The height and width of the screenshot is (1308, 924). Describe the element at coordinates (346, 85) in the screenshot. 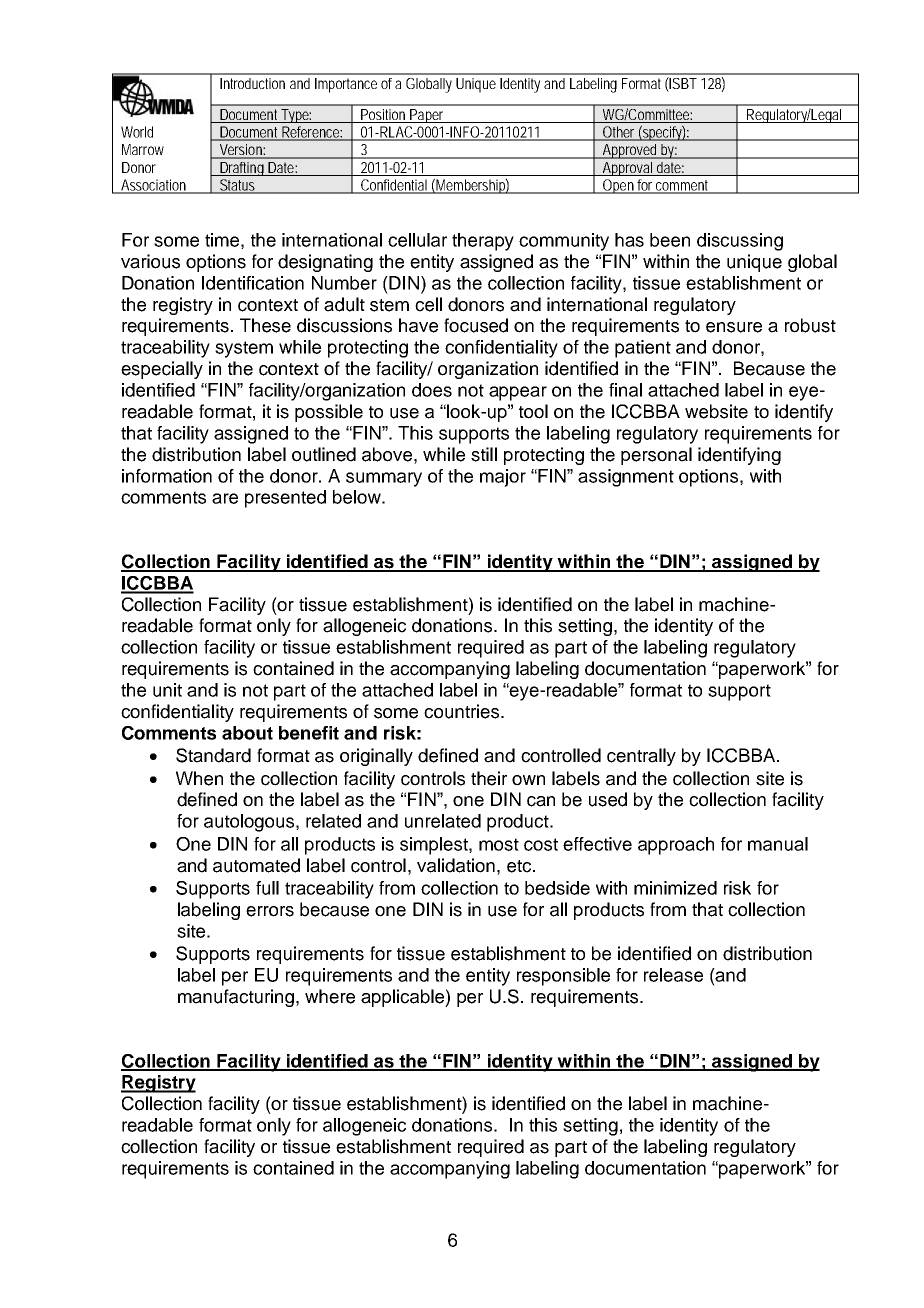

I see `Importance` at that location.
